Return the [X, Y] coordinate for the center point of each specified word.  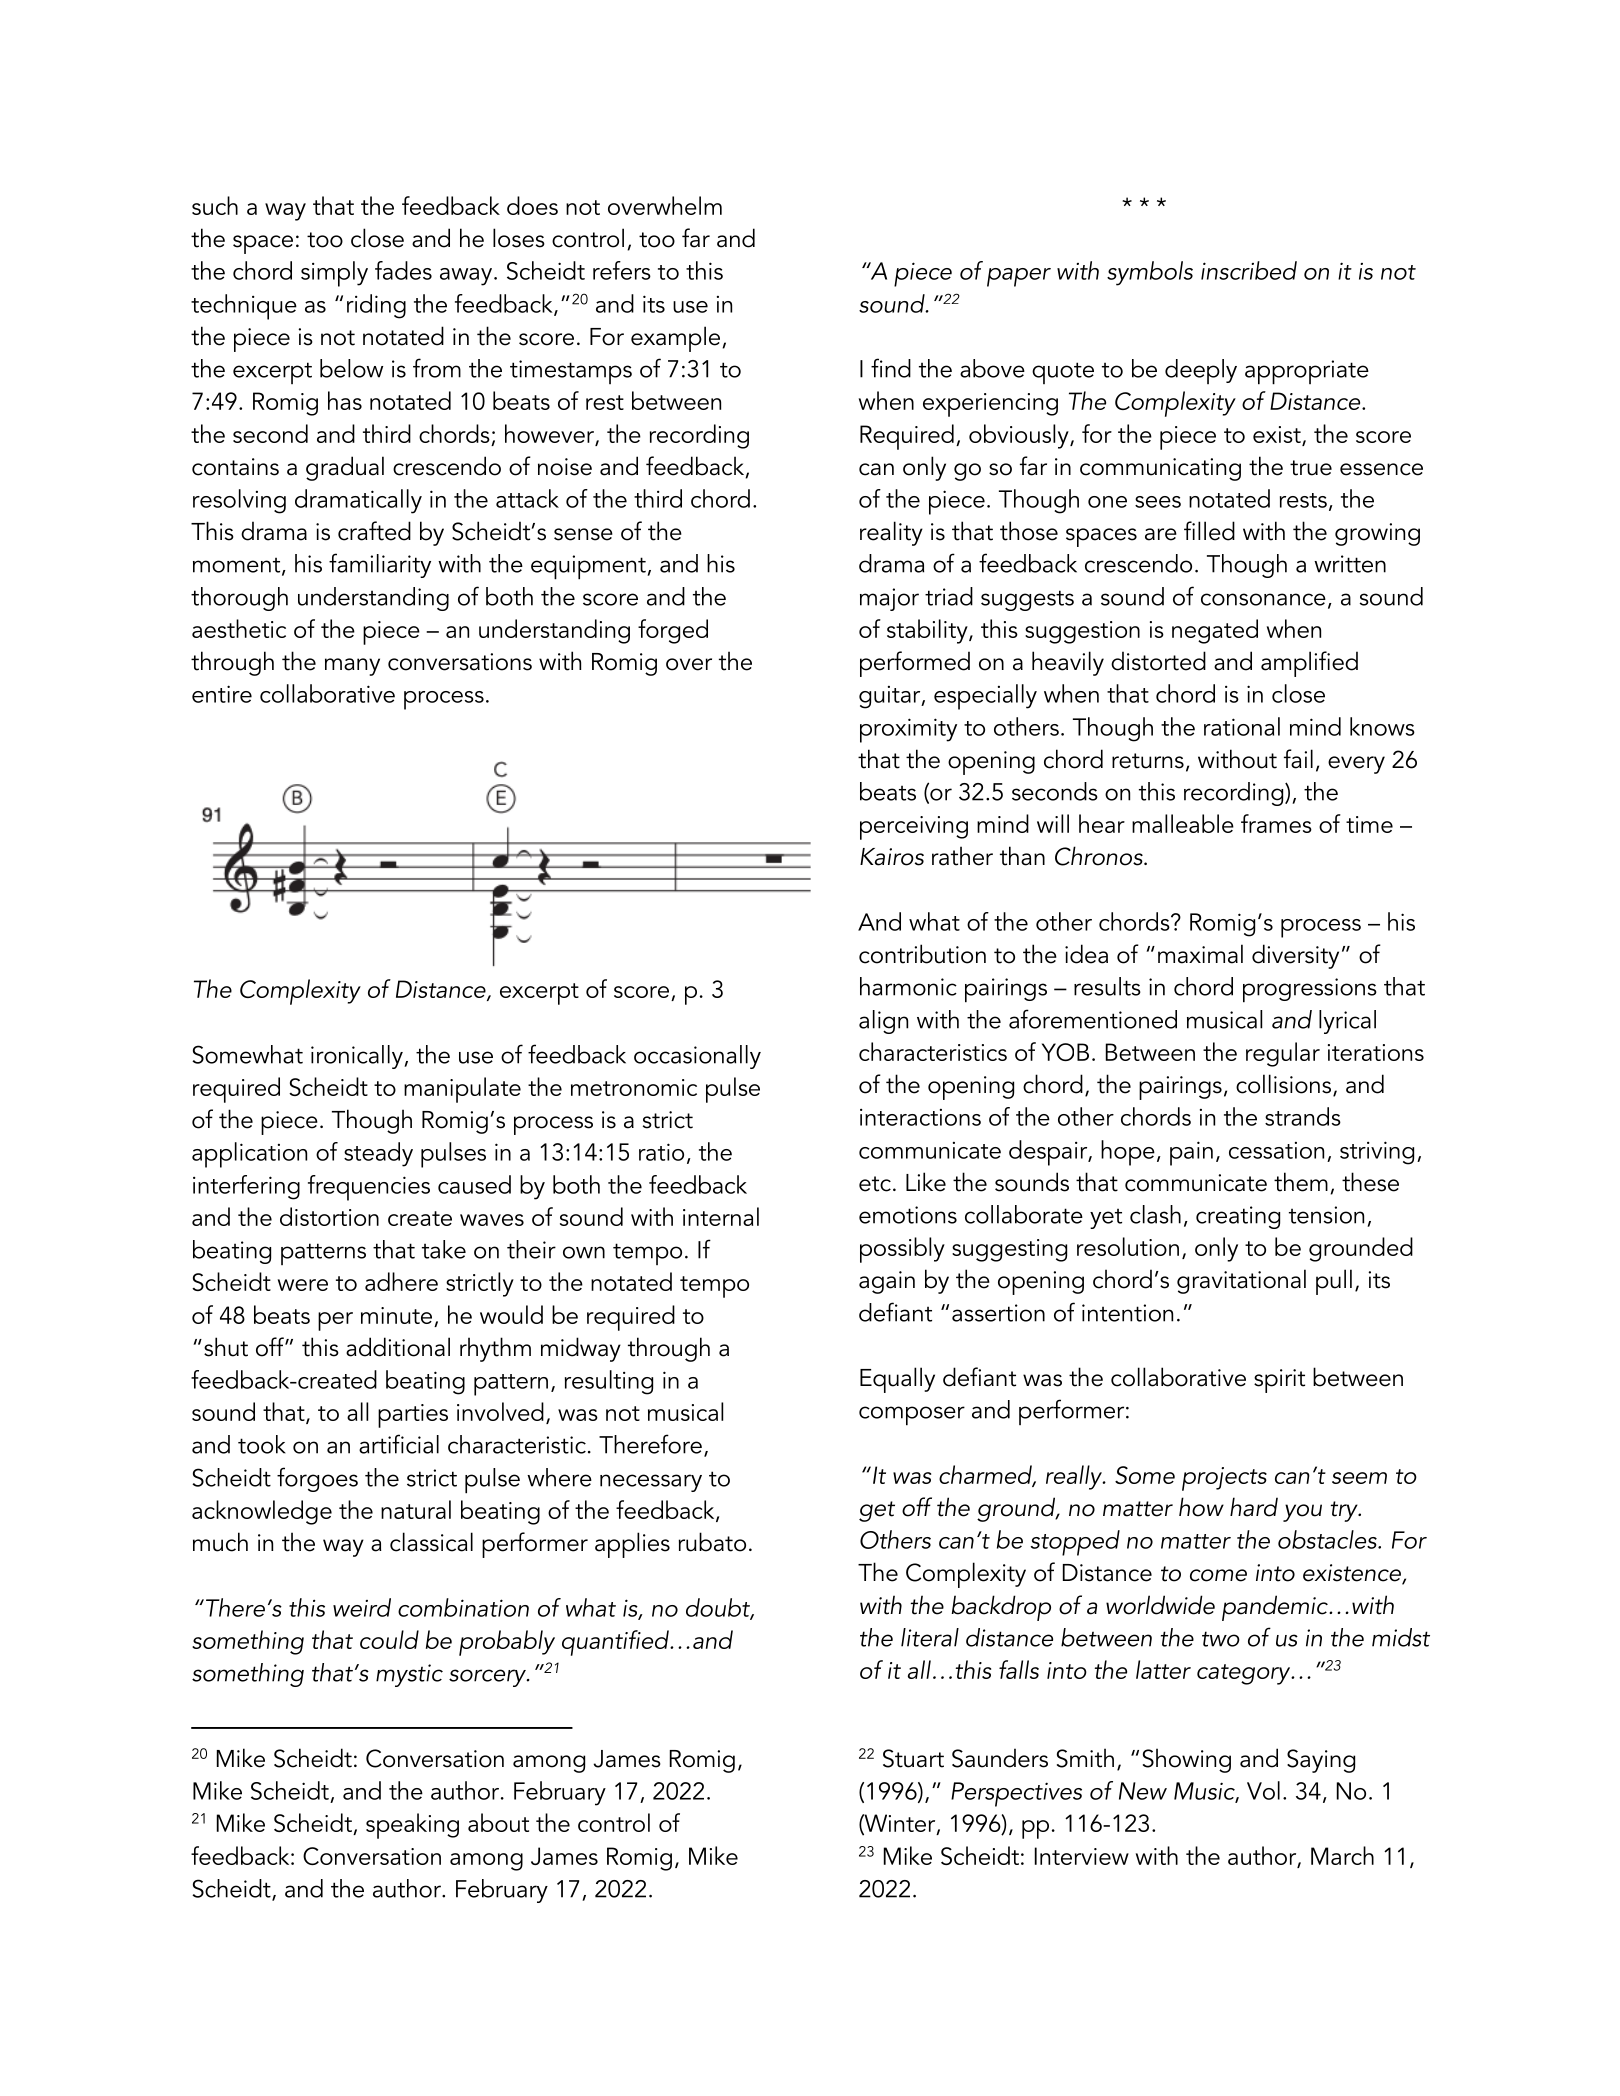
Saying [1321, 1761]
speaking [412, 1826]
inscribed [1249, 270]
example [675, 339]
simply [334, 274]
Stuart [913, 1758]
